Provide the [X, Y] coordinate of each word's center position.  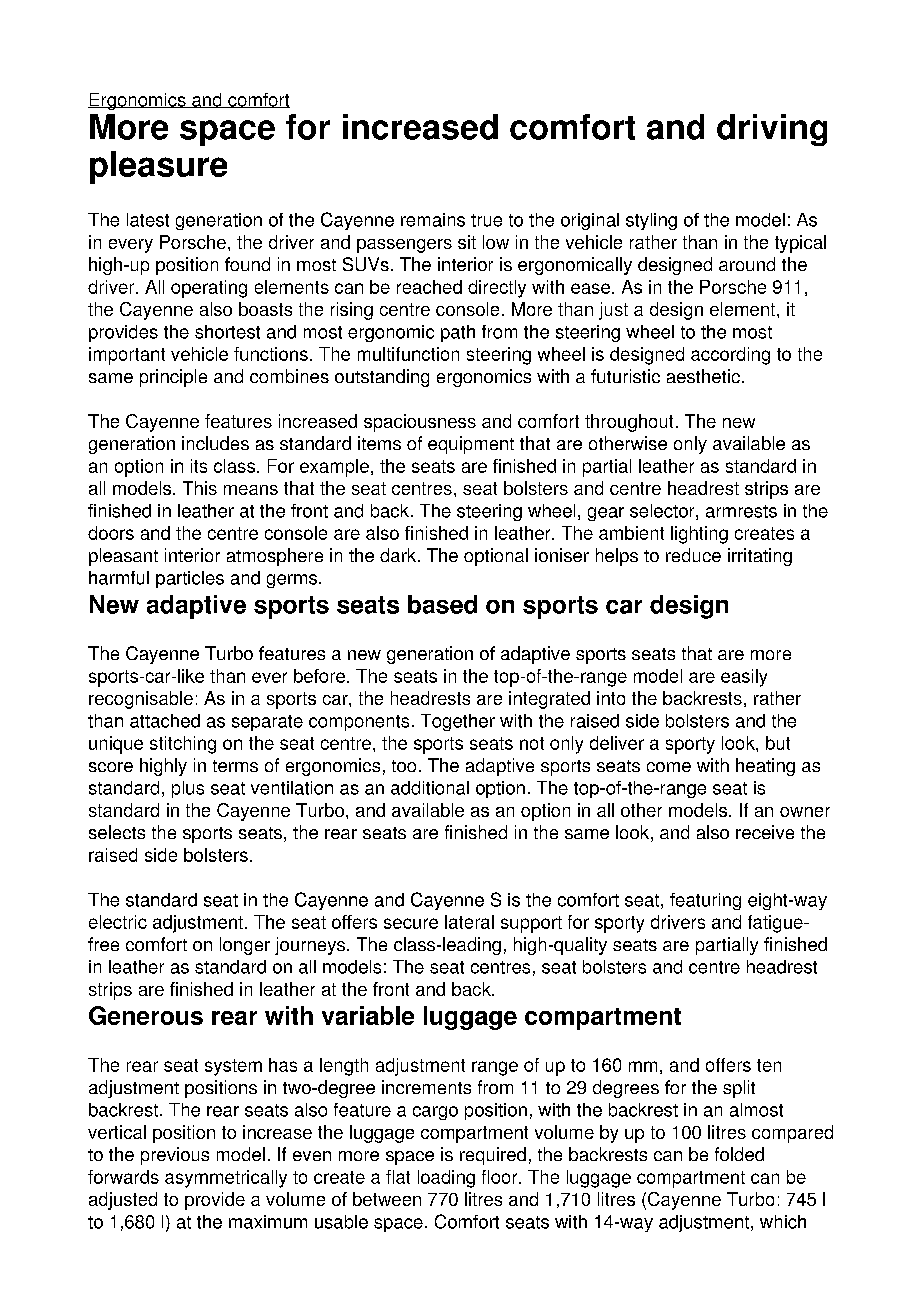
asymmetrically [226, 1179]
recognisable [141, 700]
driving [772, 130]
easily [744, 678]
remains [433, 220]
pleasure [158, 167]
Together [458, 722]
